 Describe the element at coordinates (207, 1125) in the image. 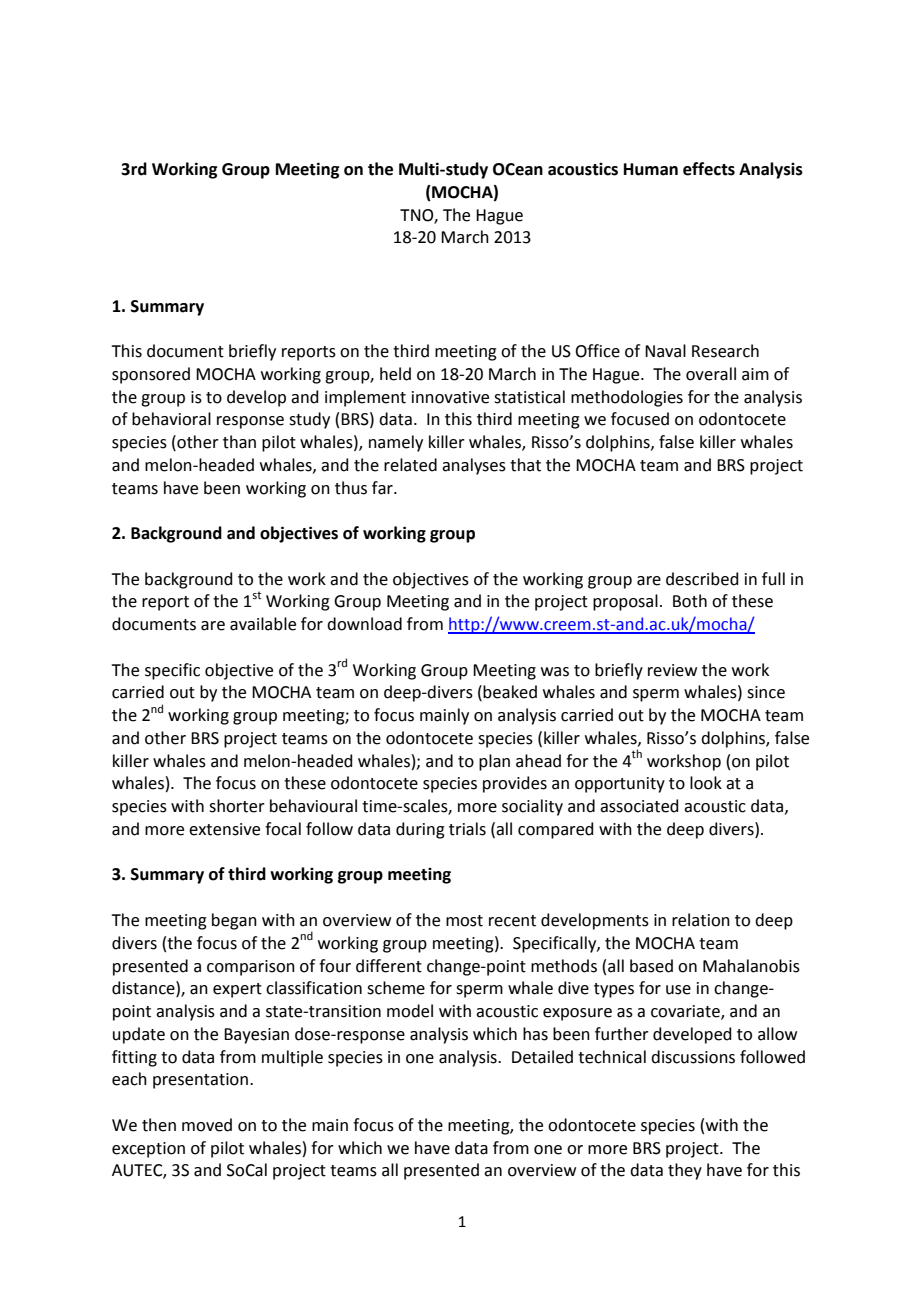

I see `moved` at that location.
